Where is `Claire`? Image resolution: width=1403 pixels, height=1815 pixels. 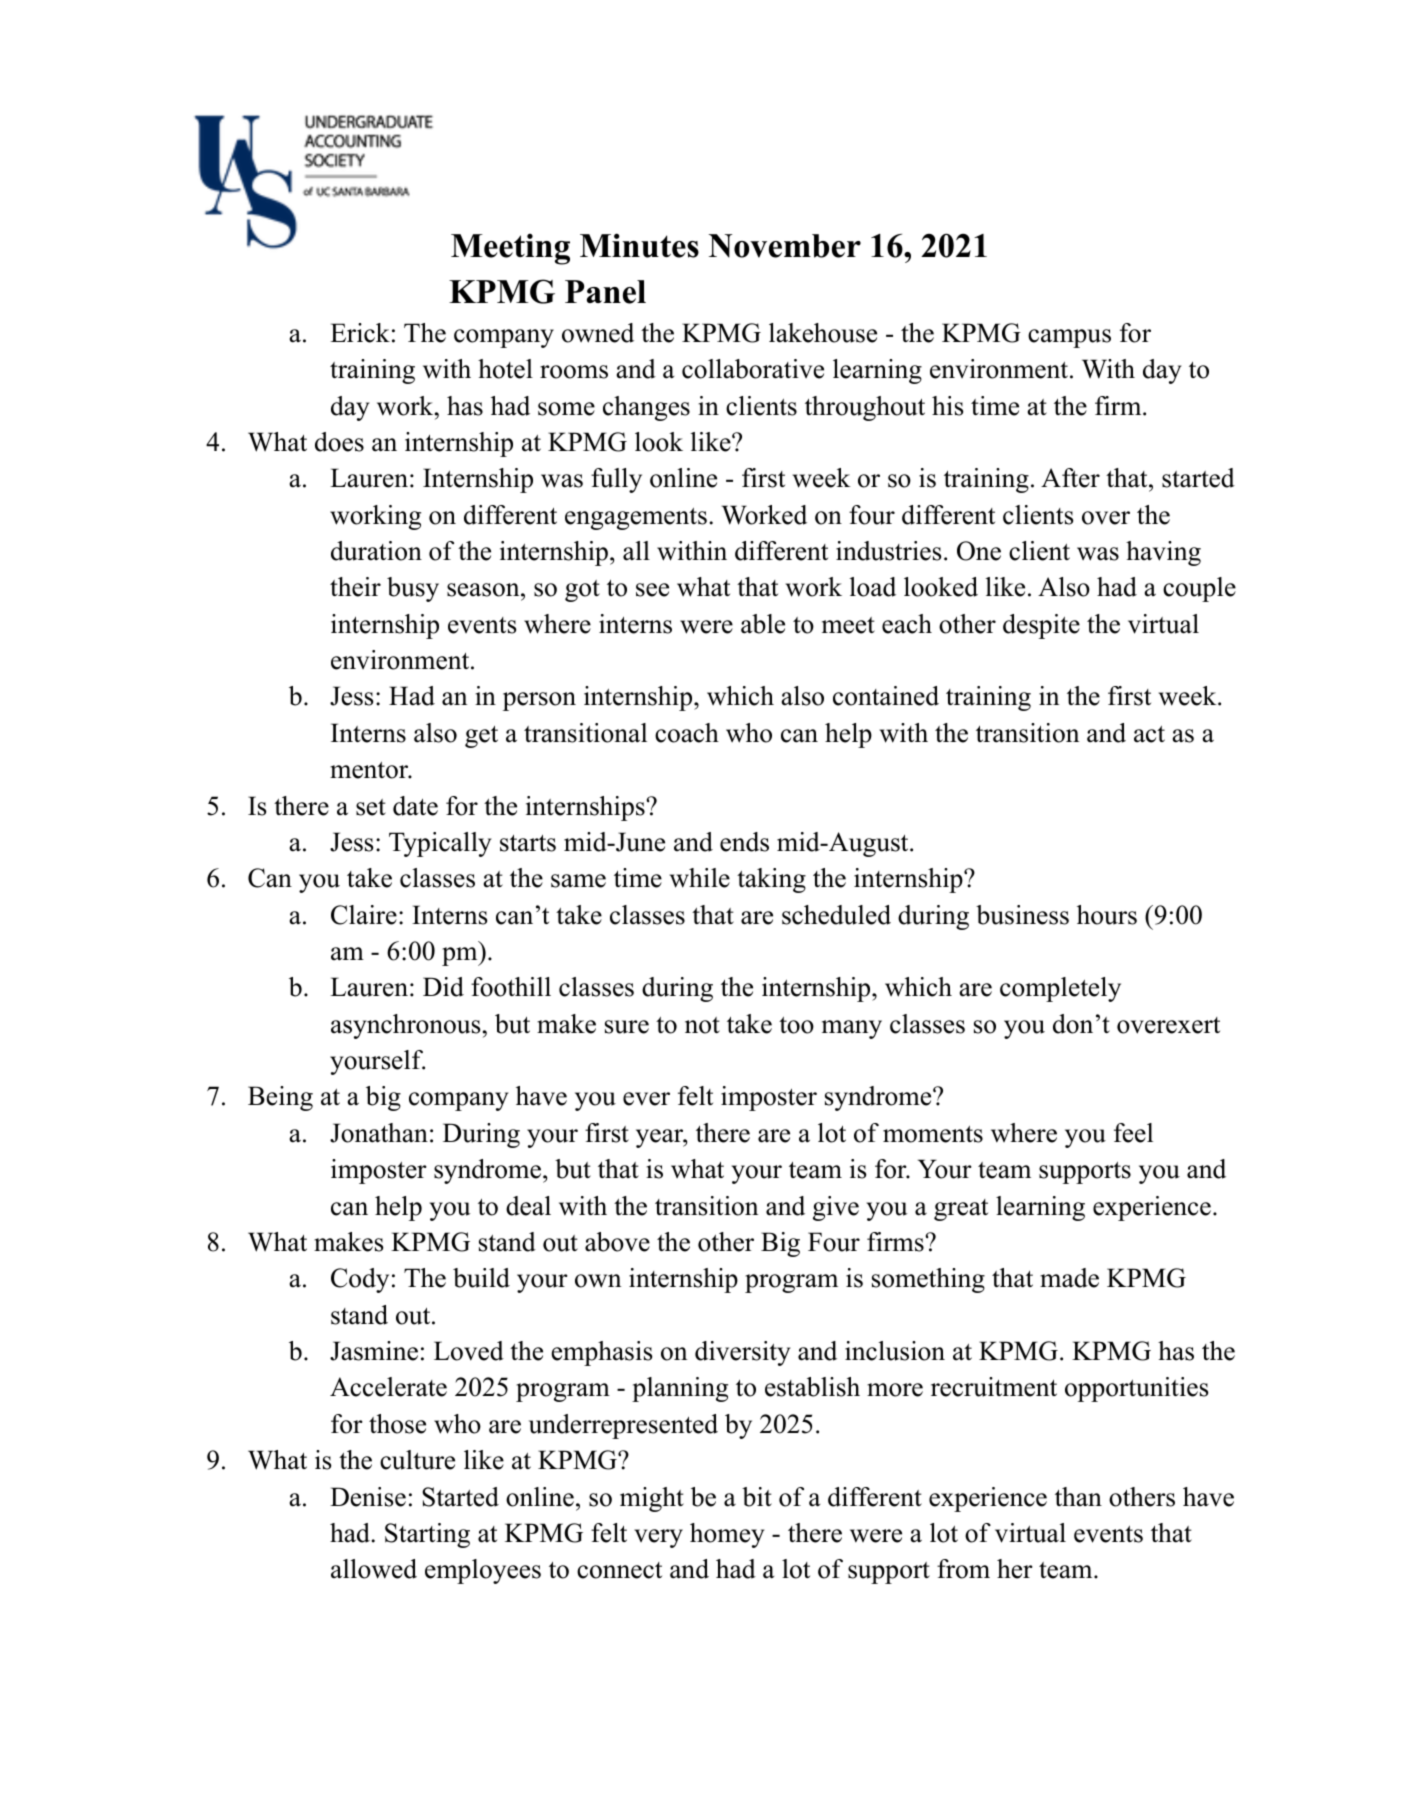
Claire is located at coordinates (364, 915).
